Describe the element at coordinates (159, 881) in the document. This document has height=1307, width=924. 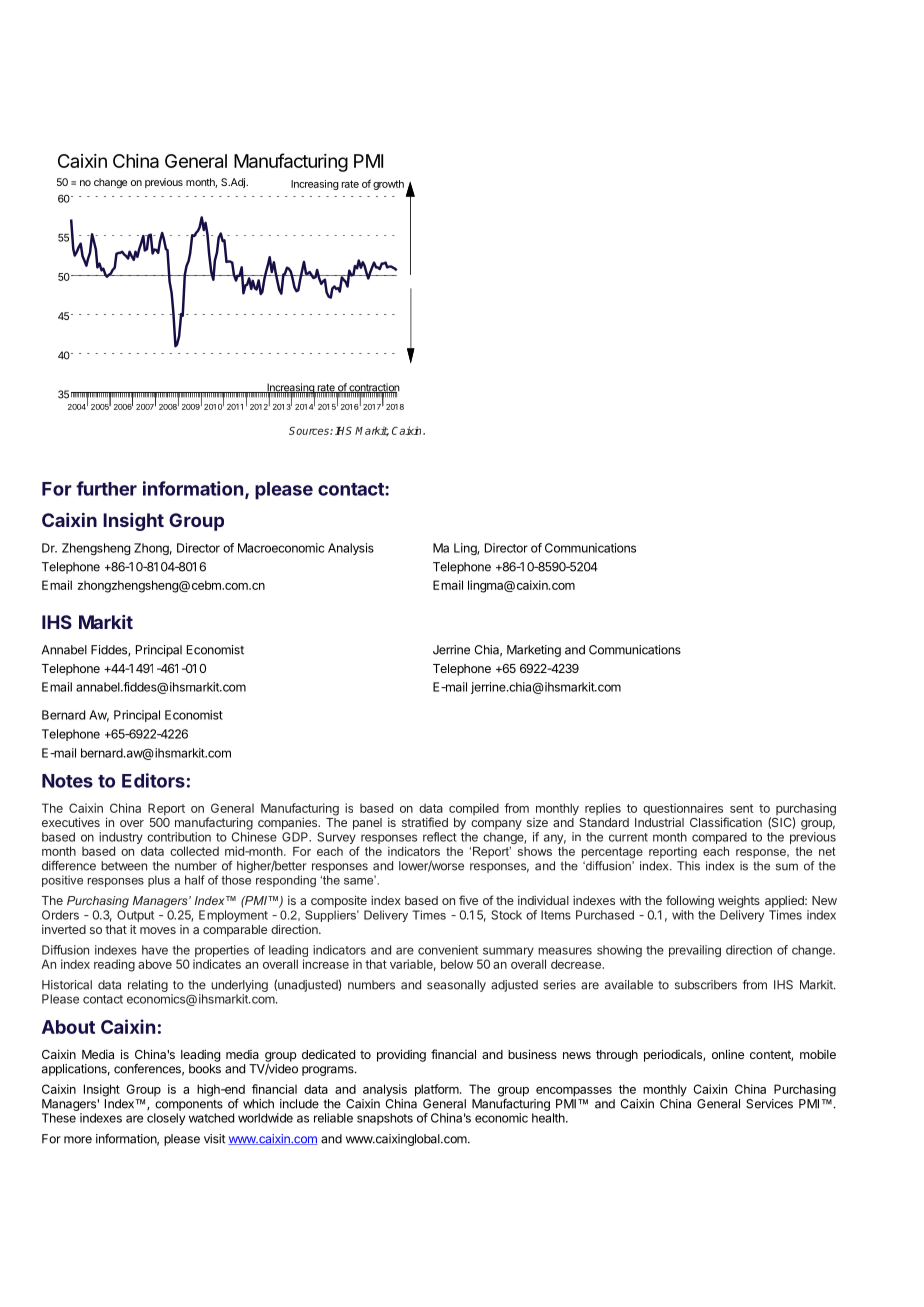
I see `plus` at that location.
